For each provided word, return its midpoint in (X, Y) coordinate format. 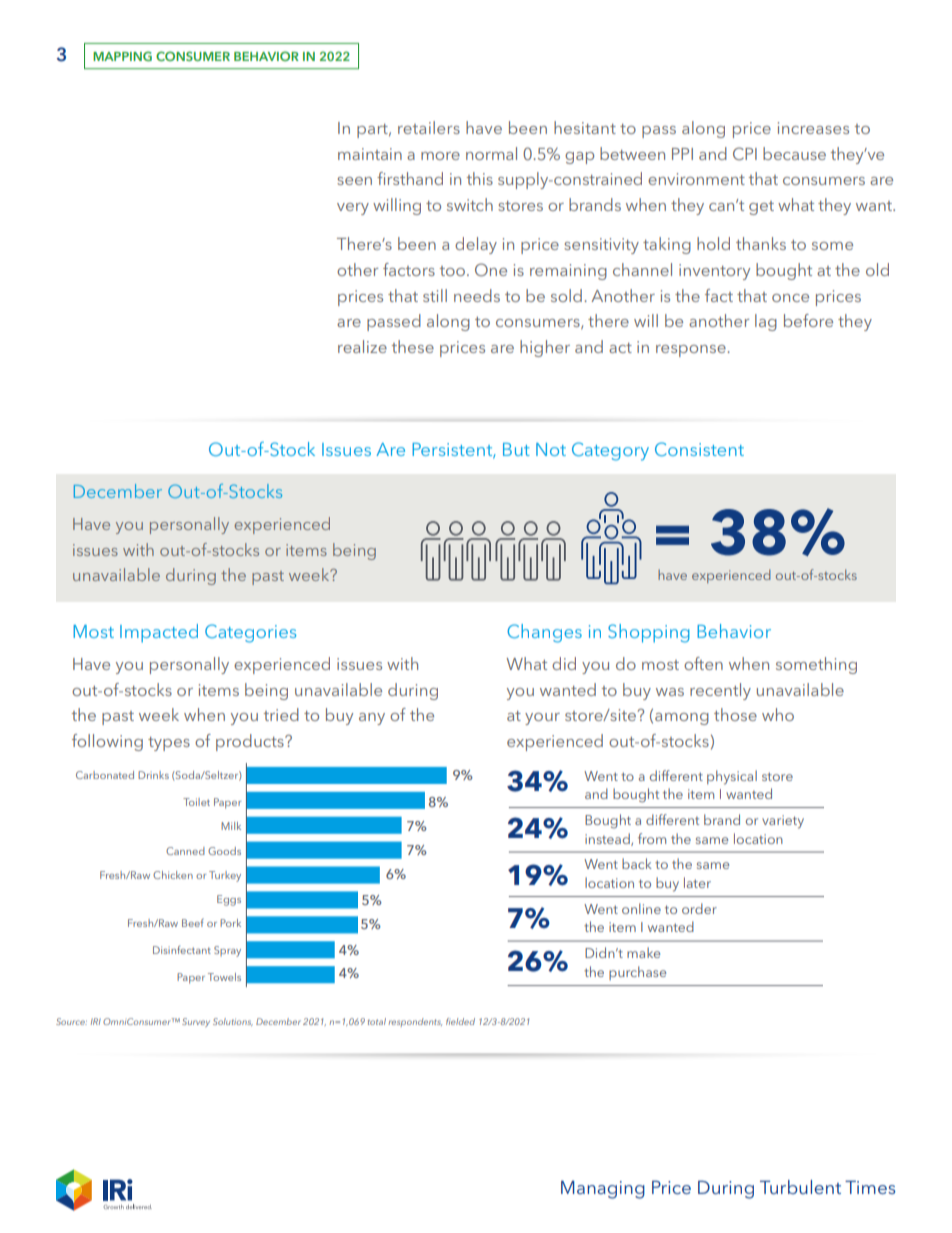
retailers (429, 127)
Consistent (699, 449)
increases (813, 128)
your (542, 719)
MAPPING (122, 56)
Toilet (196, 802)
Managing (603, 1190)
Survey (196, 1022)
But (516, 449)
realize (362, 346)
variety (783, 822)
